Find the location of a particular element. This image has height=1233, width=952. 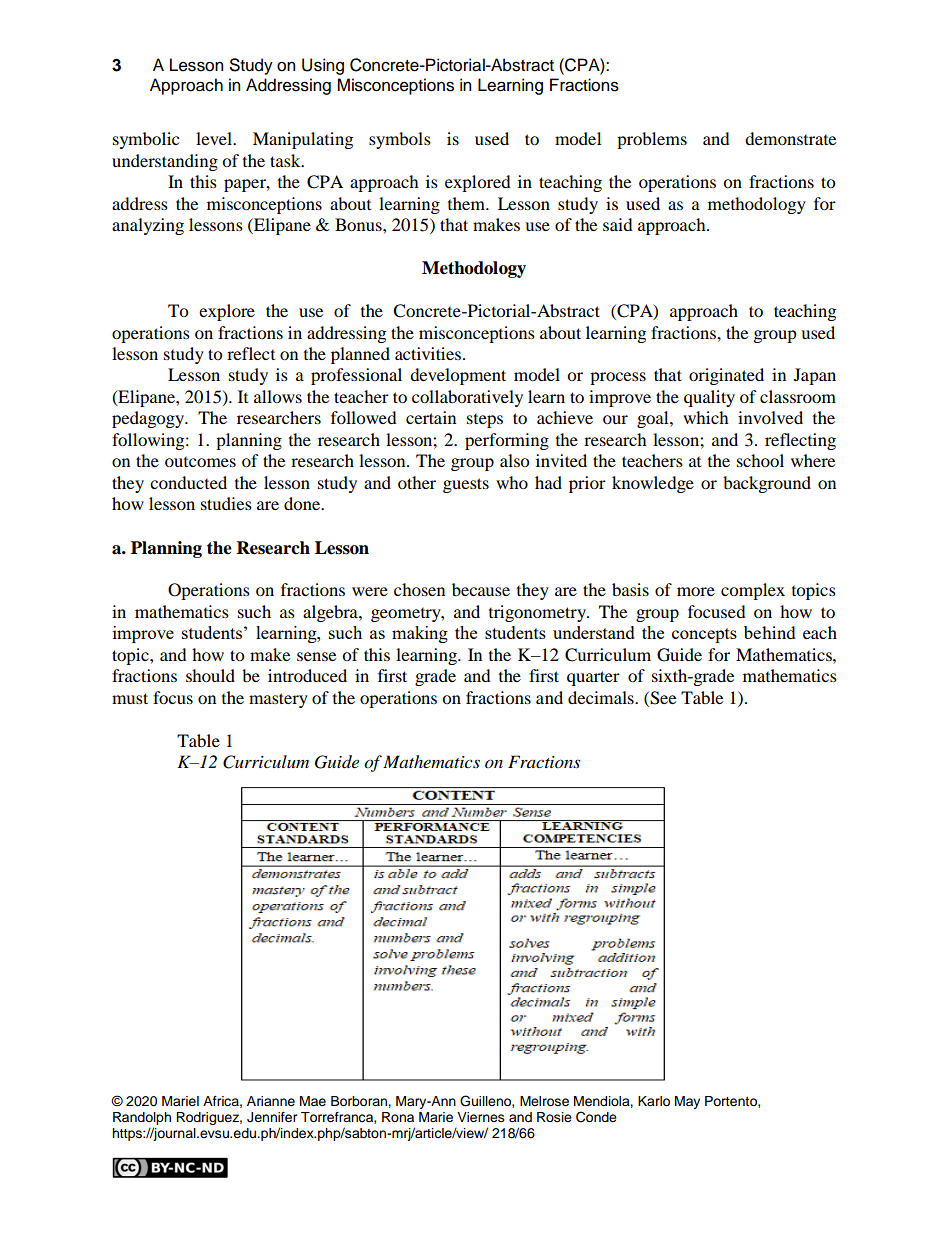

mastery is located at coordinates (278, 700).
